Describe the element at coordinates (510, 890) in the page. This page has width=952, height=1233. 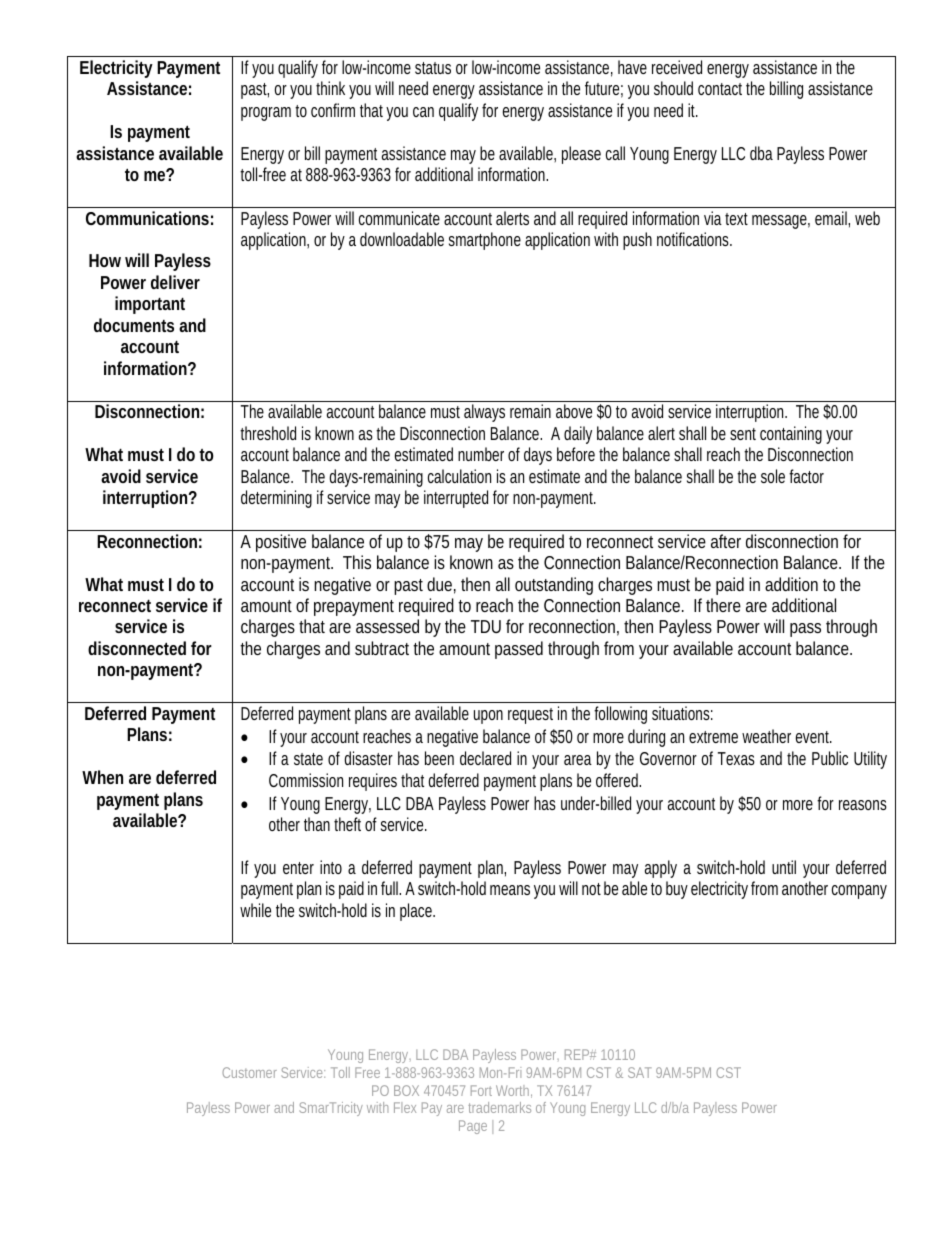
I see `means` at that location.
